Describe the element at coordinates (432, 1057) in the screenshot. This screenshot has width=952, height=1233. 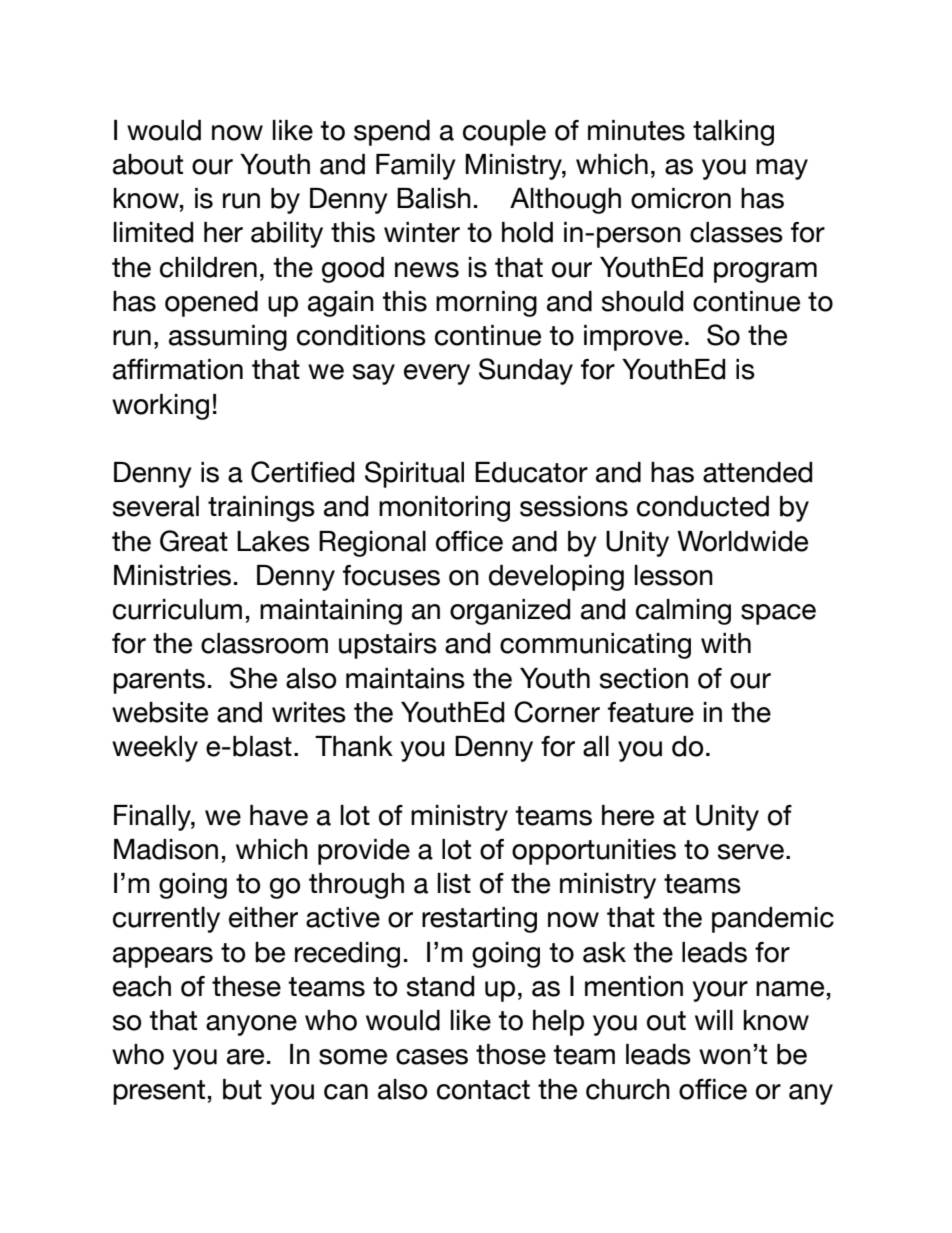
I see `cases` at that location.
